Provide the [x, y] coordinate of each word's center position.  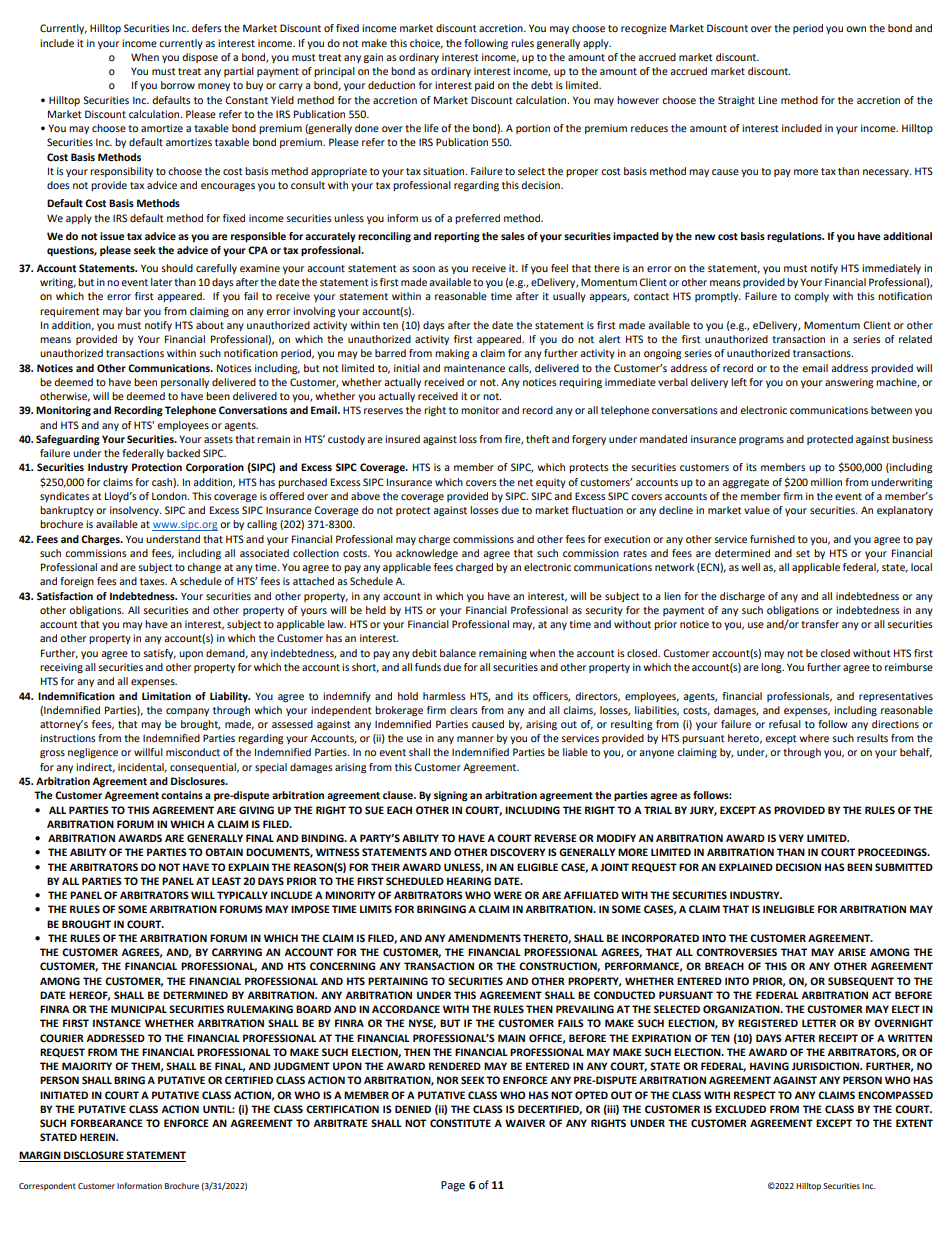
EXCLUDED [740, 1109]
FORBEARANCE [107, 1123]
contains [182, 795]
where [814, 738]
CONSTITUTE [460, 1123]
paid [484, 86]
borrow [178, 85]
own [856, 29]
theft [538, 439]
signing [451, 796]
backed [183, 453]
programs [761, 441]
